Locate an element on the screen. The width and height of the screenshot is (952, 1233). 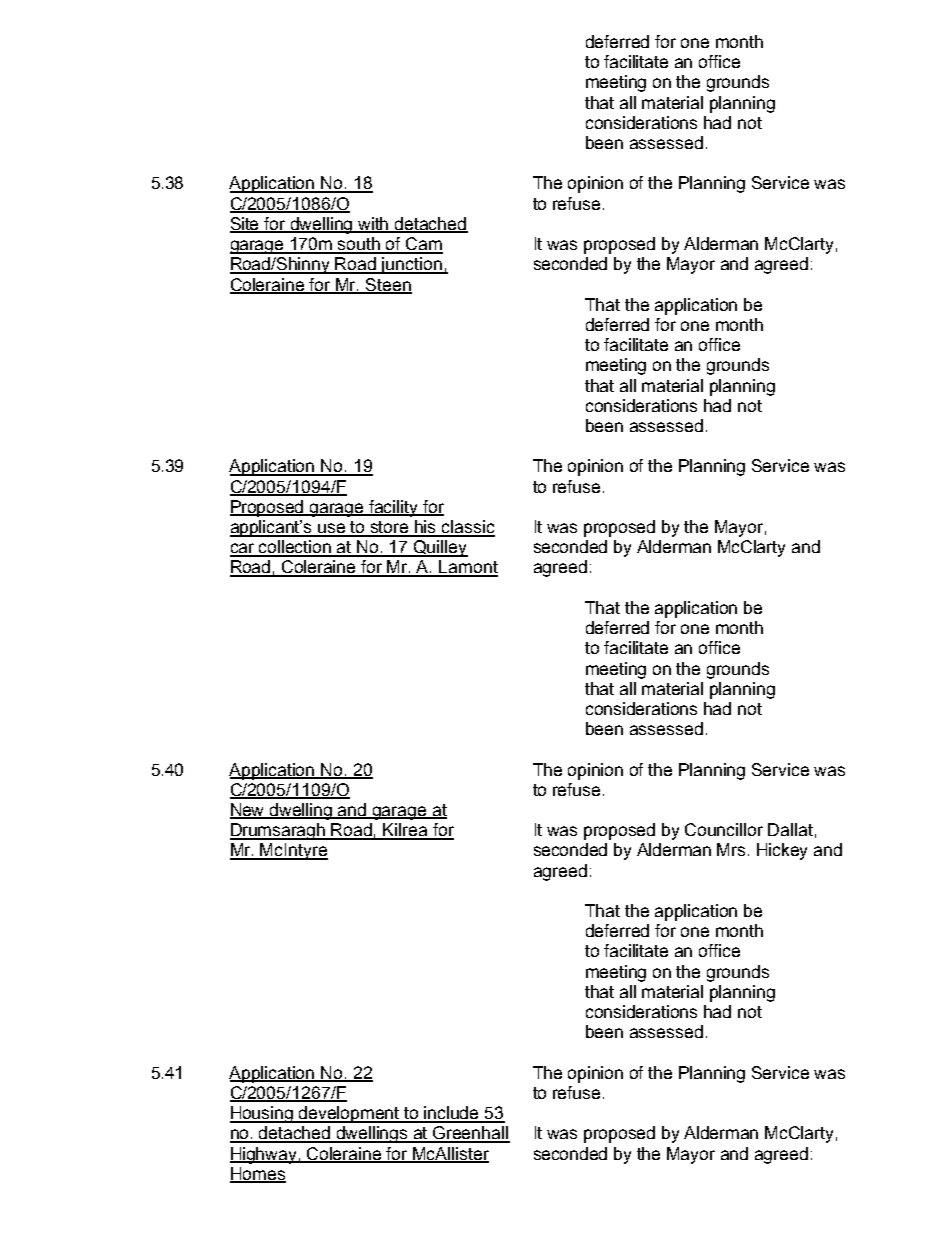
New is located at coordinates (248, 811).
